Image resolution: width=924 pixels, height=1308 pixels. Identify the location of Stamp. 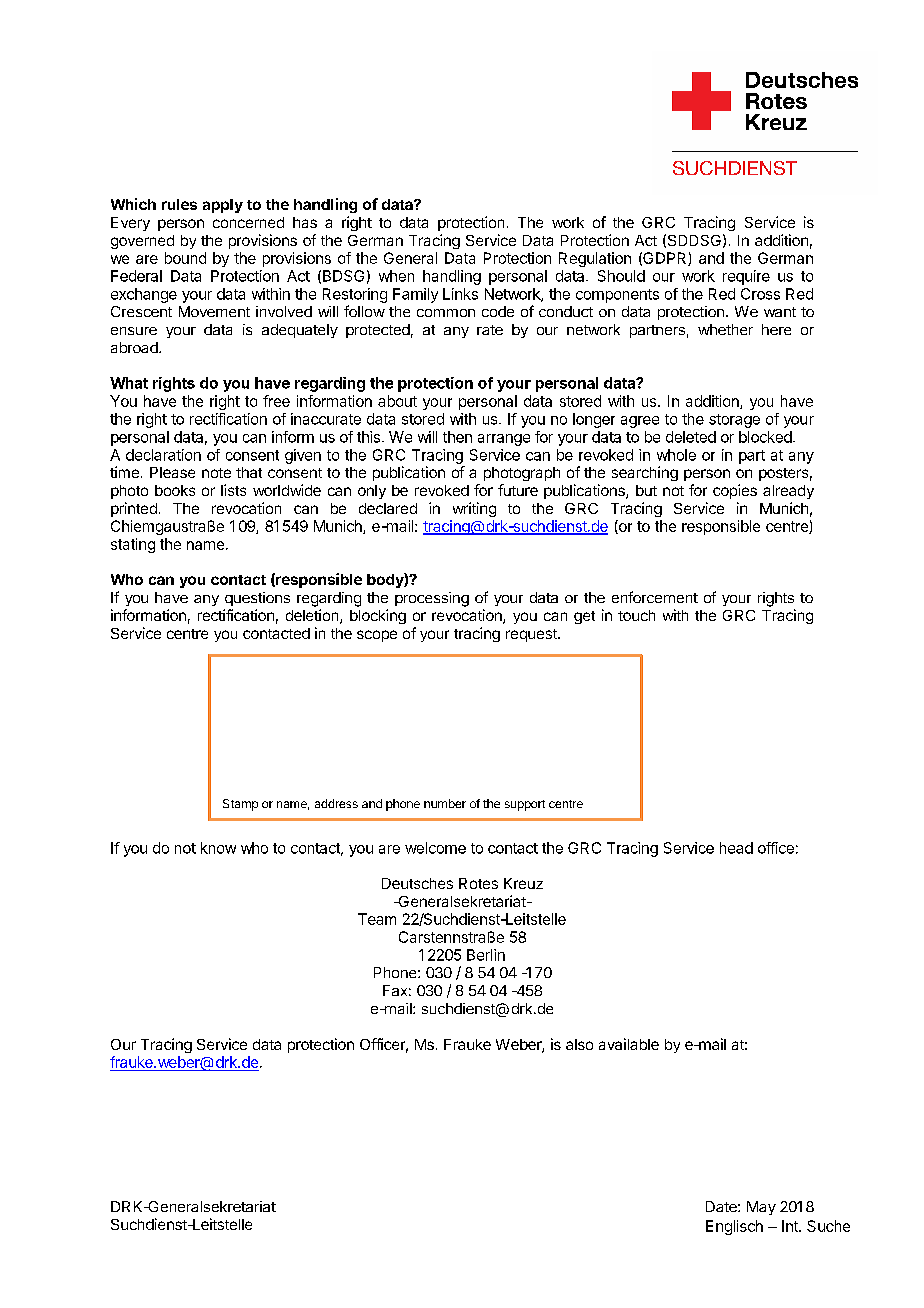
(240, 805).
